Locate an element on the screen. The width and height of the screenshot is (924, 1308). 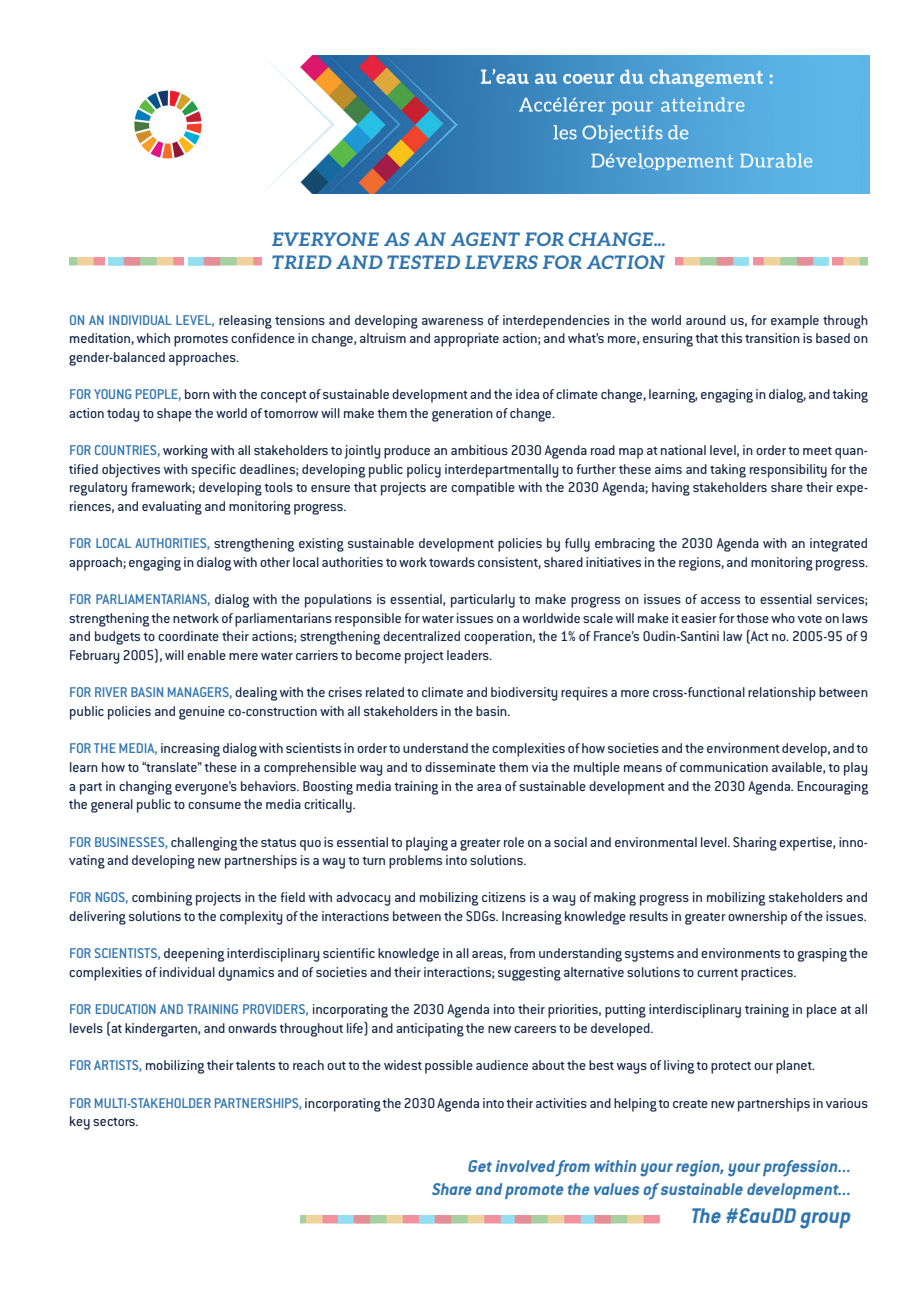
LEVERS is located at coordinates (501, 262).
